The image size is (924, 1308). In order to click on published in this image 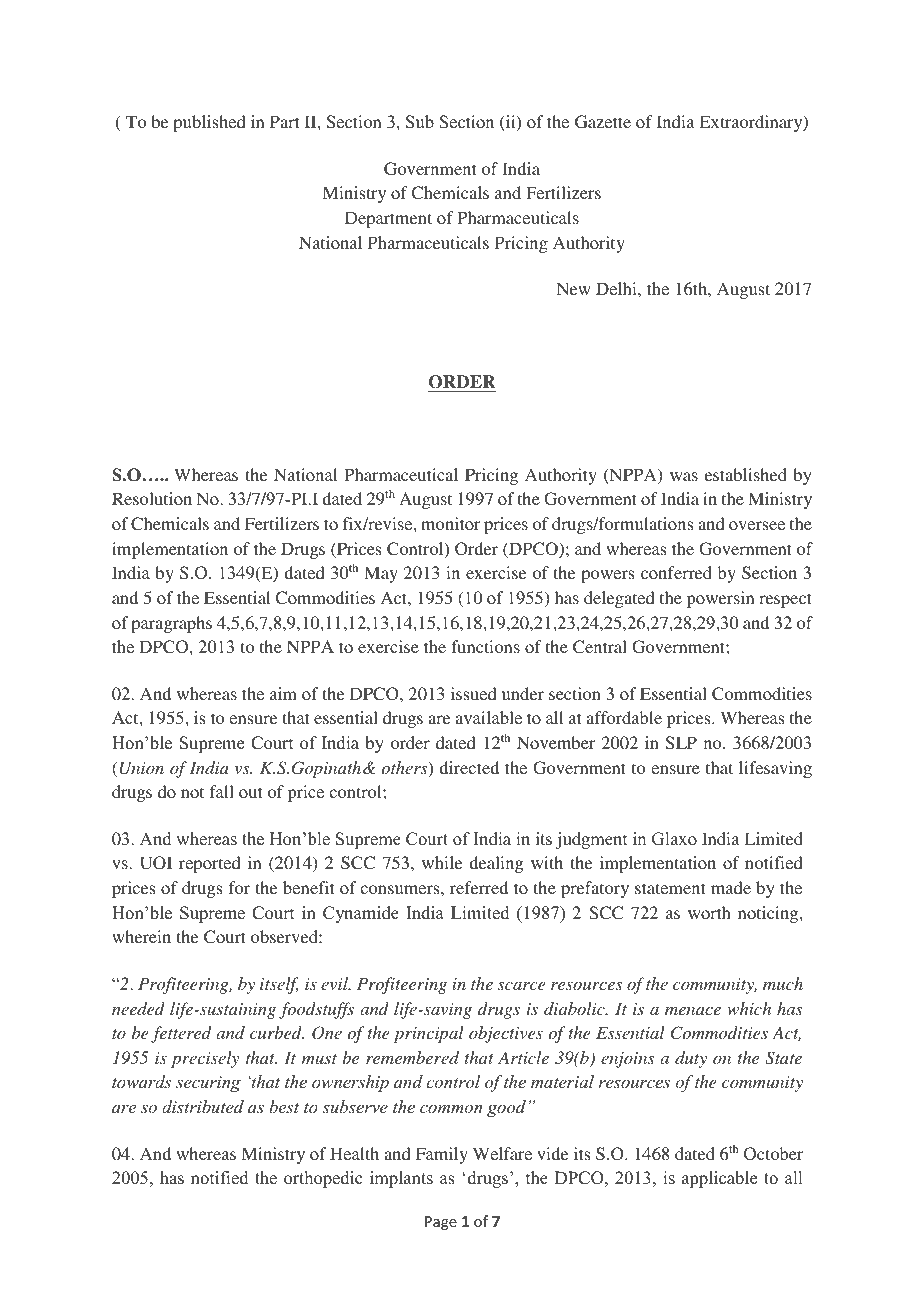, I will do `click(209, 123)`.
